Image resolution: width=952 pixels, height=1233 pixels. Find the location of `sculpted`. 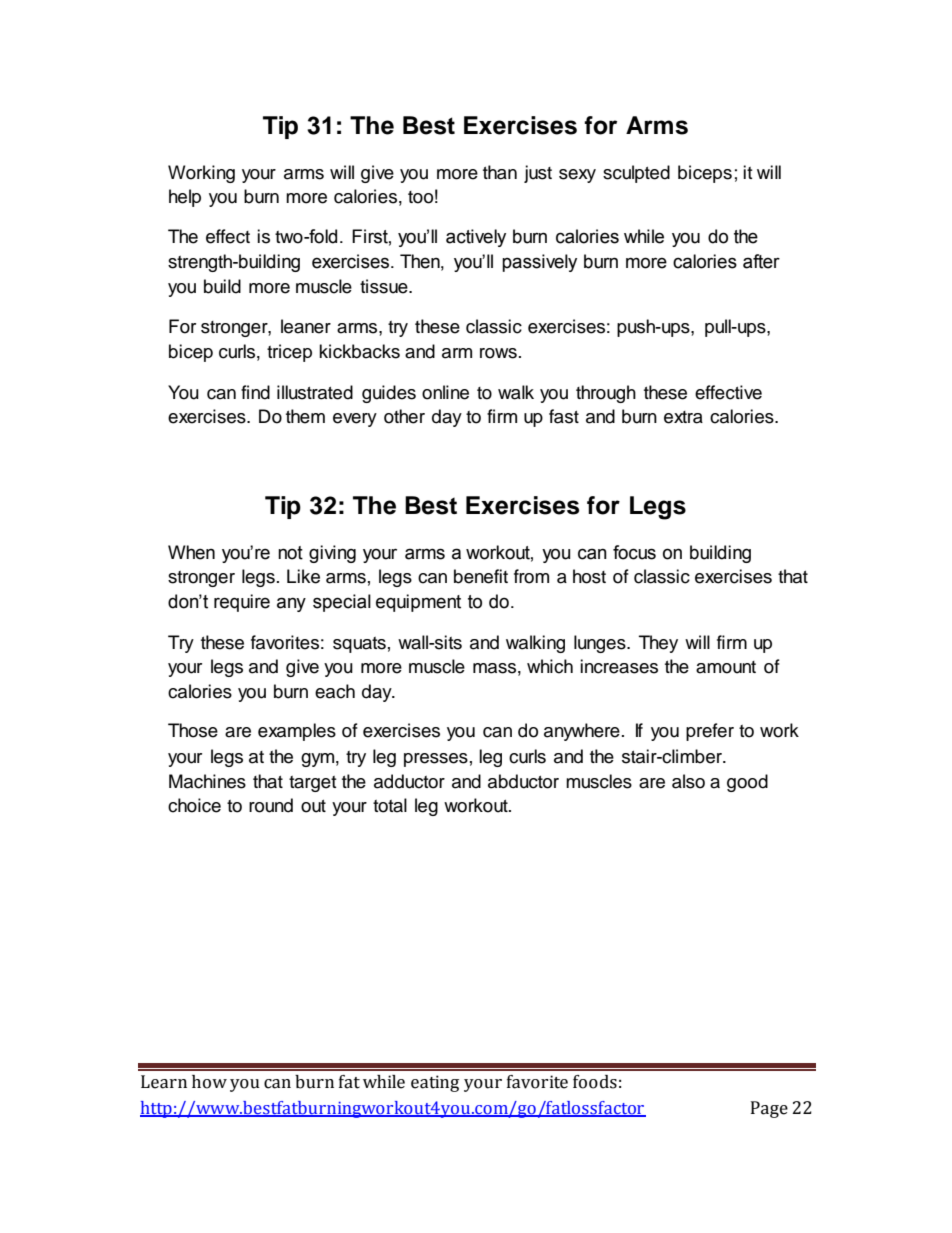

sculpted is located at coordinates (636, 174).
